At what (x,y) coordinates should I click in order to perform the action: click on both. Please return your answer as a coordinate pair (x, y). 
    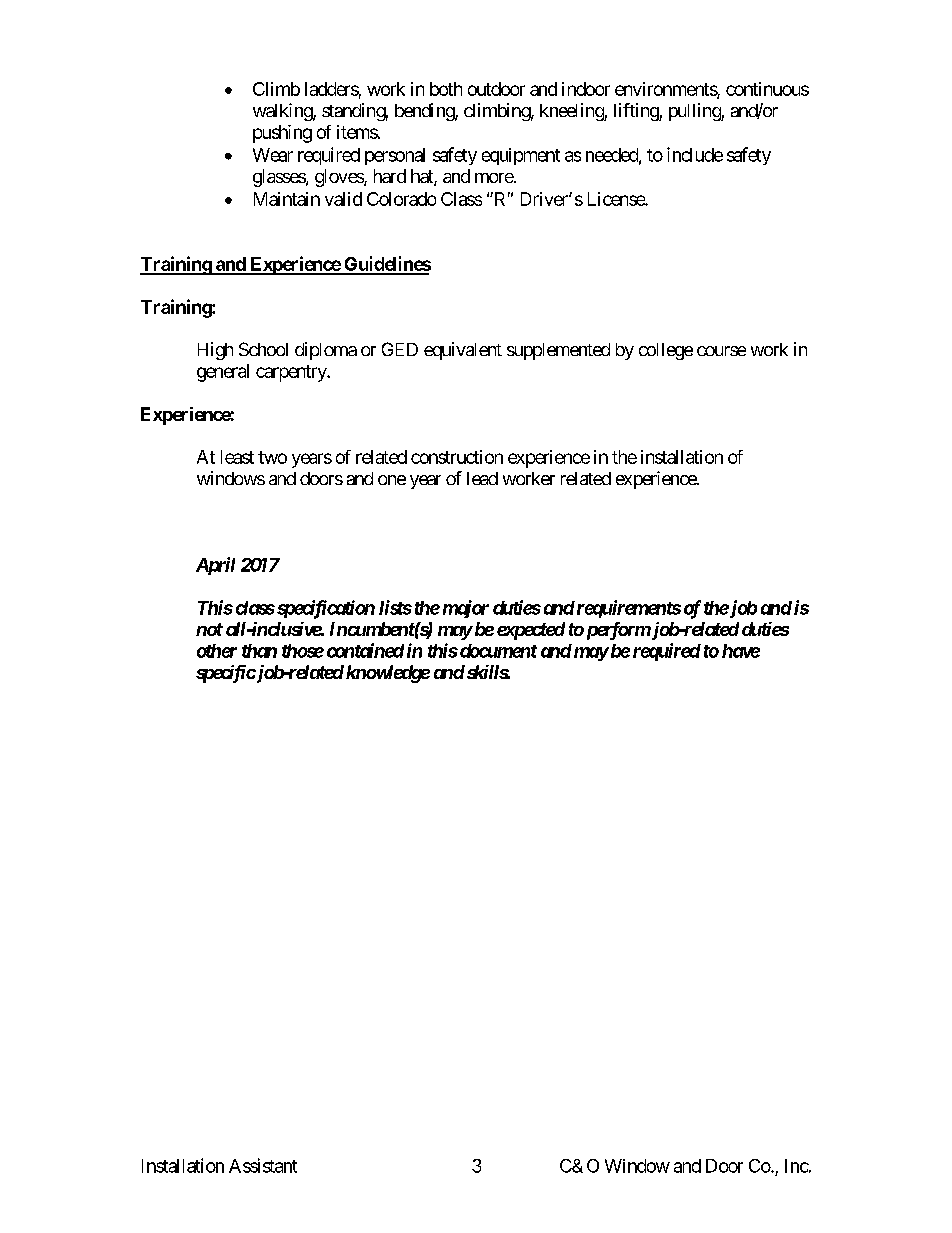
    Looking at the image, I should click on (446, 89).
